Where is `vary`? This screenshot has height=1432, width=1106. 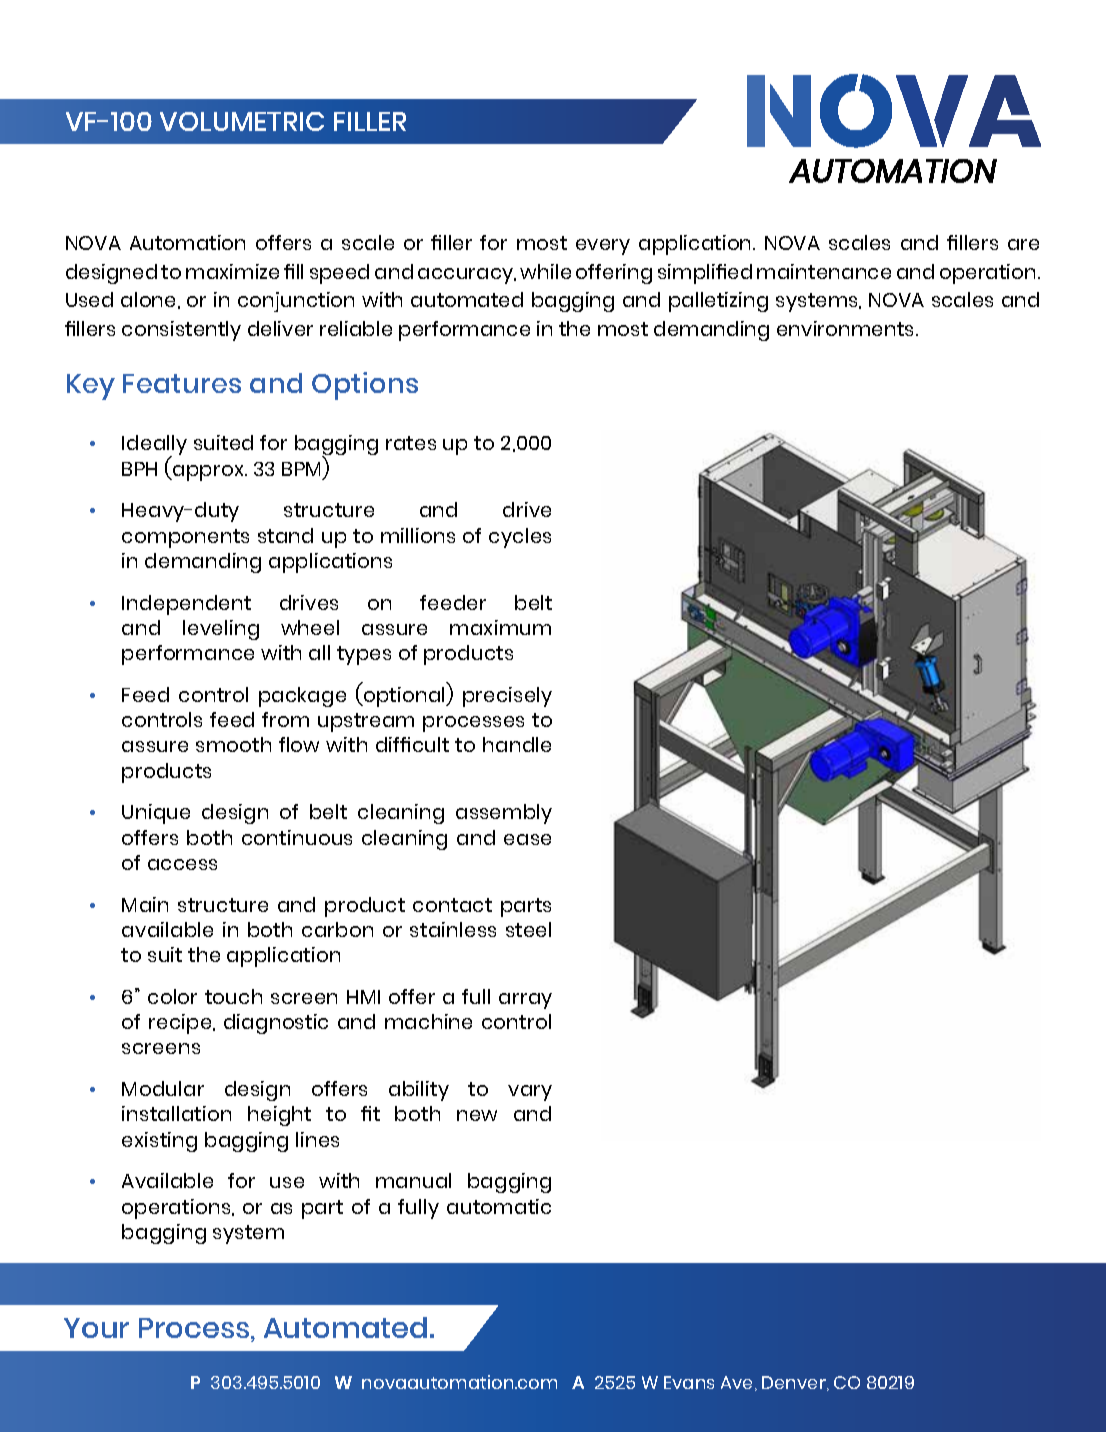 vary is located at coordinates (530, 1093).
